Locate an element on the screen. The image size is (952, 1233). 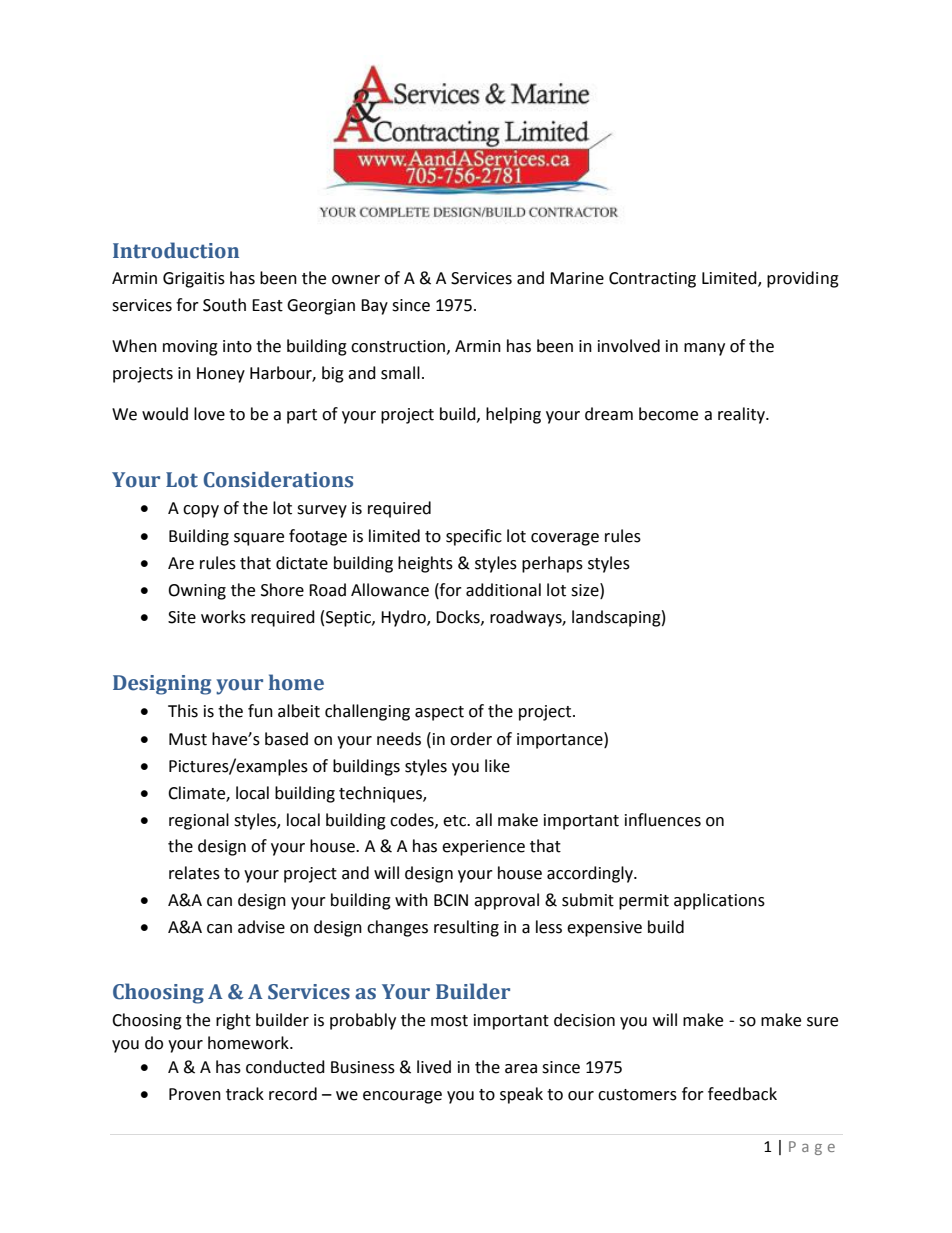
South is located at coordinates (224, 305).
